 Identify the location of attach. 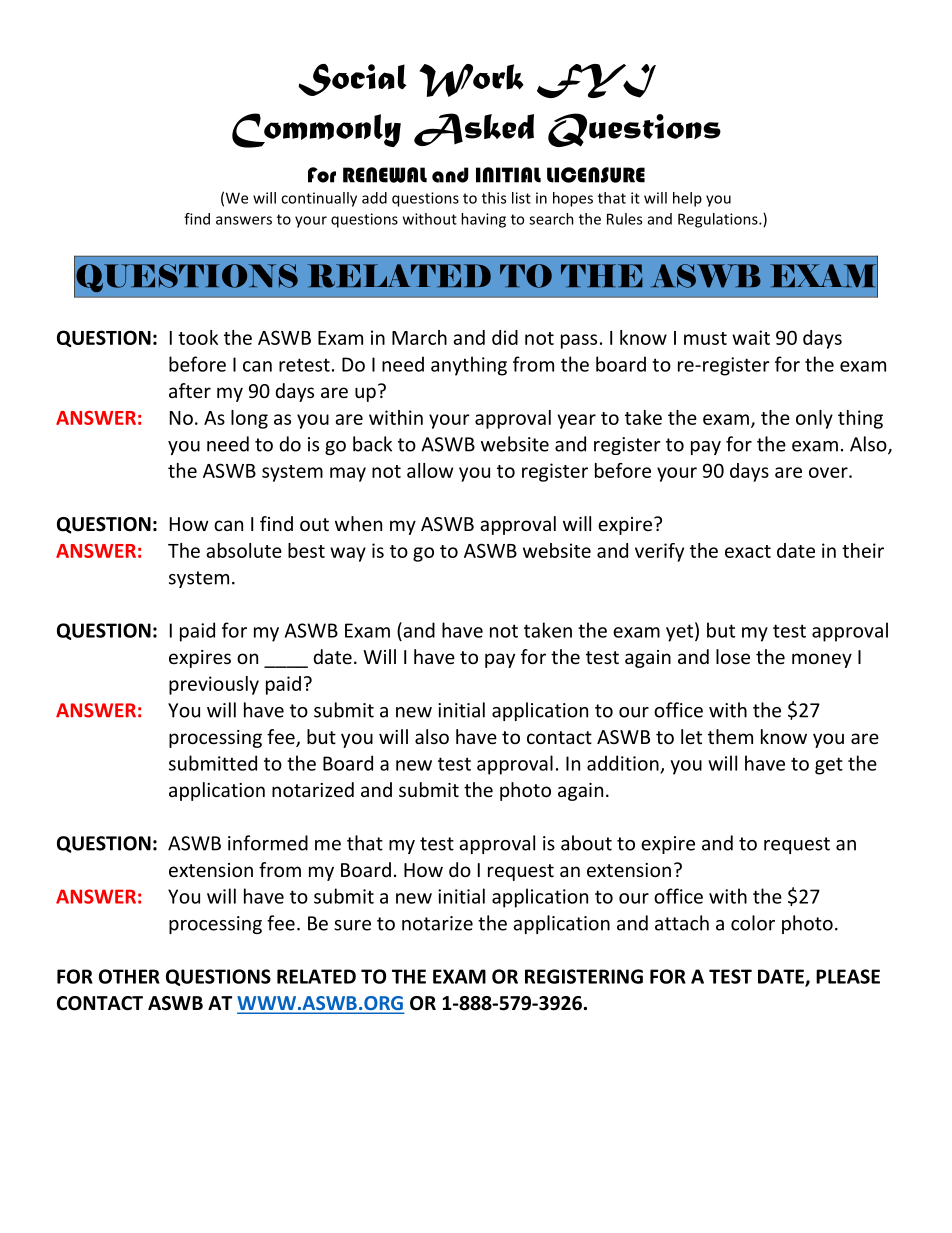
(682, 923).
